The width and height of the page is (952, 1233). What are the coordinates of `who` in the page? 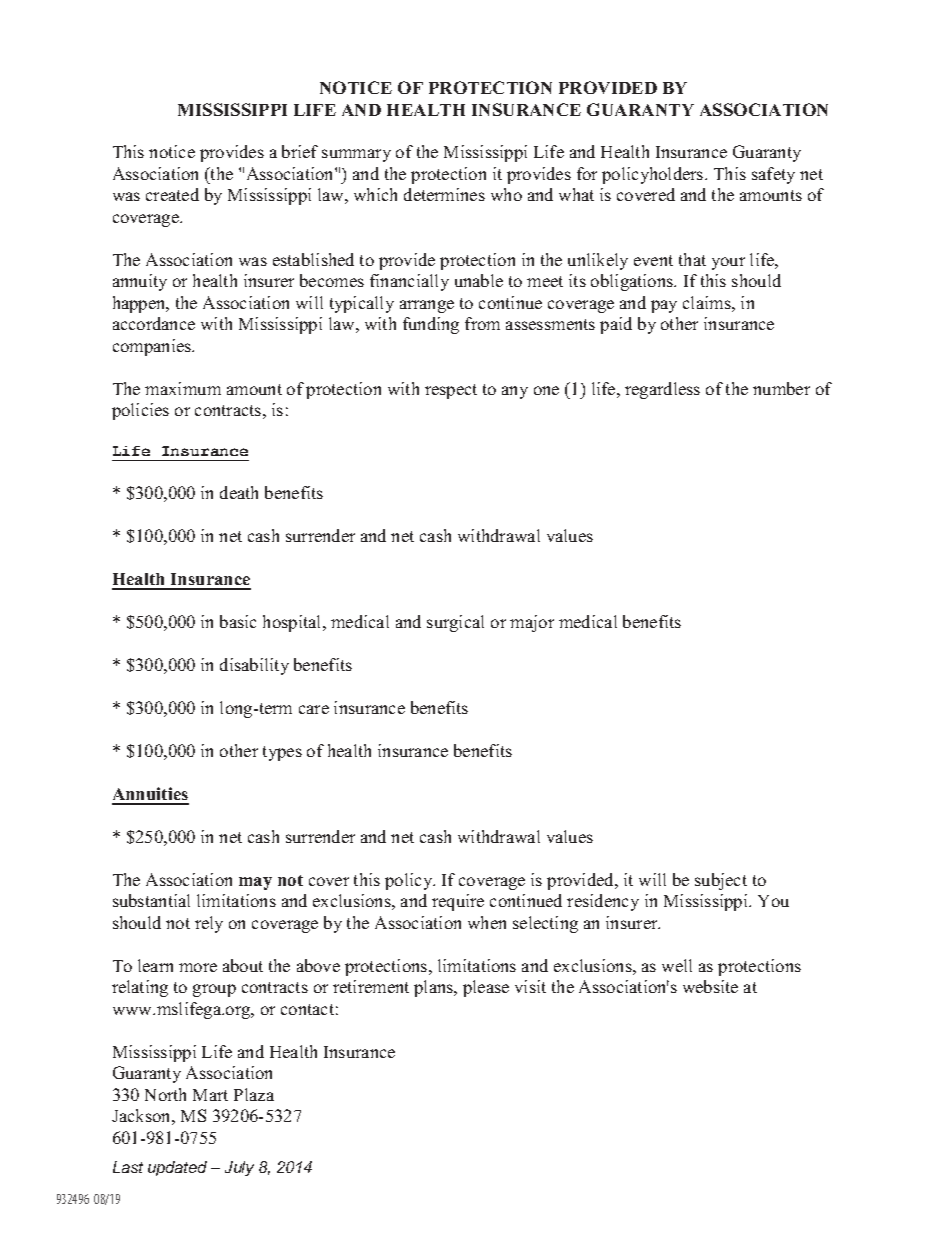 It's located at (506, 194).
